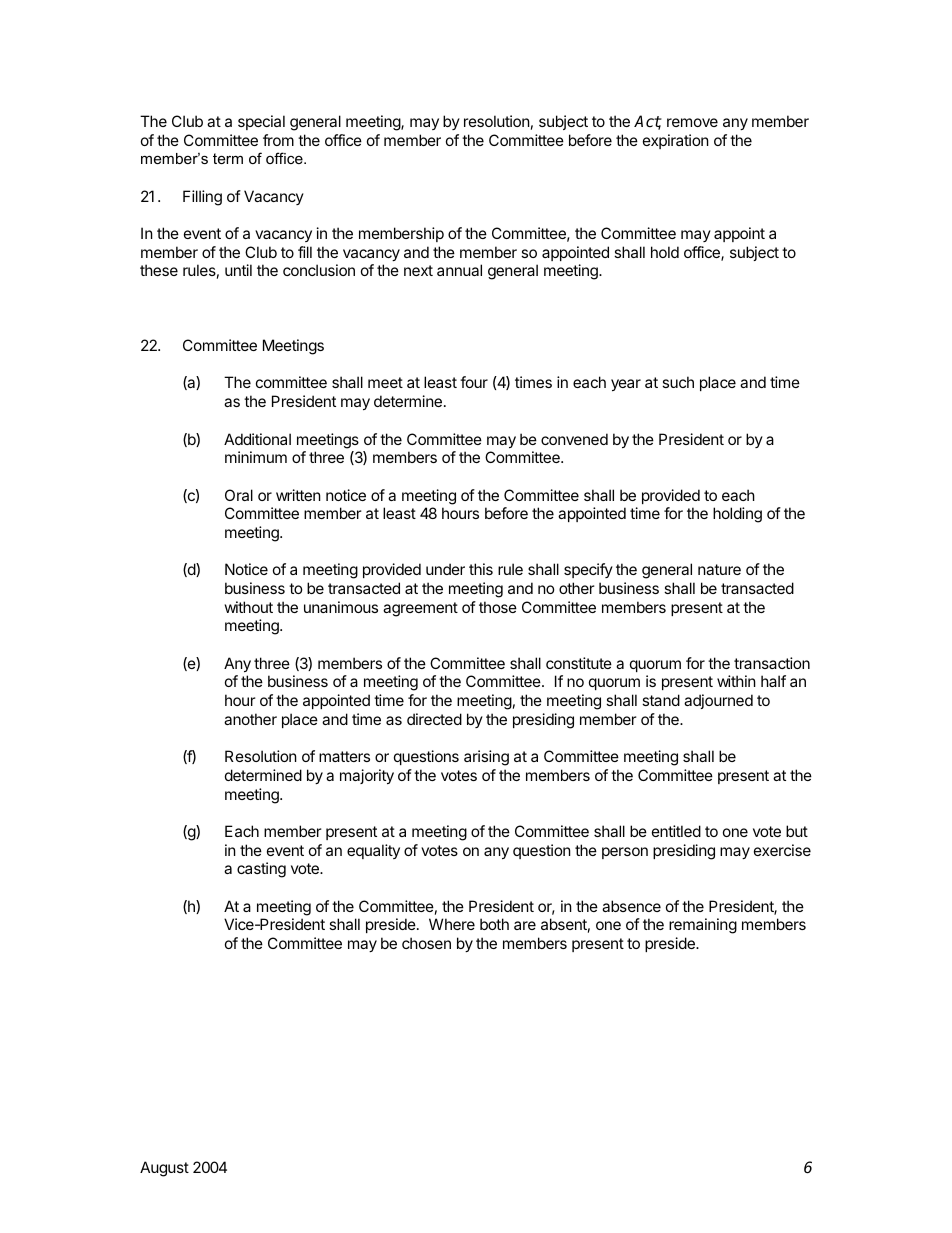 This screenshot has height=1233, width=952. What do you see at coordinates (481, 569) in the screenshot?
I see `this` at bounding box center [481, 569].
